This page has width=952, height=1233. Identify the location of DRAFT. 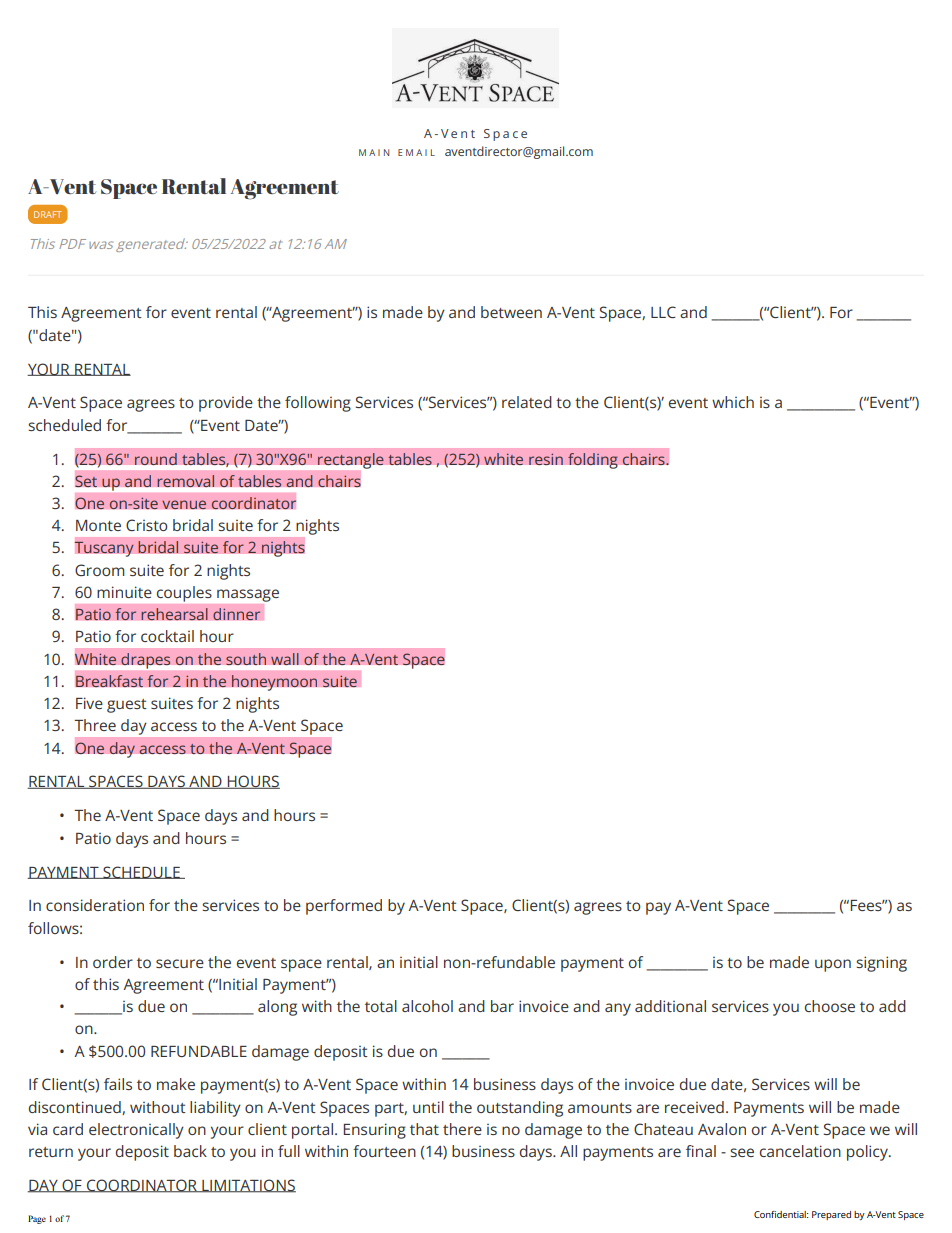
(47, 214).
